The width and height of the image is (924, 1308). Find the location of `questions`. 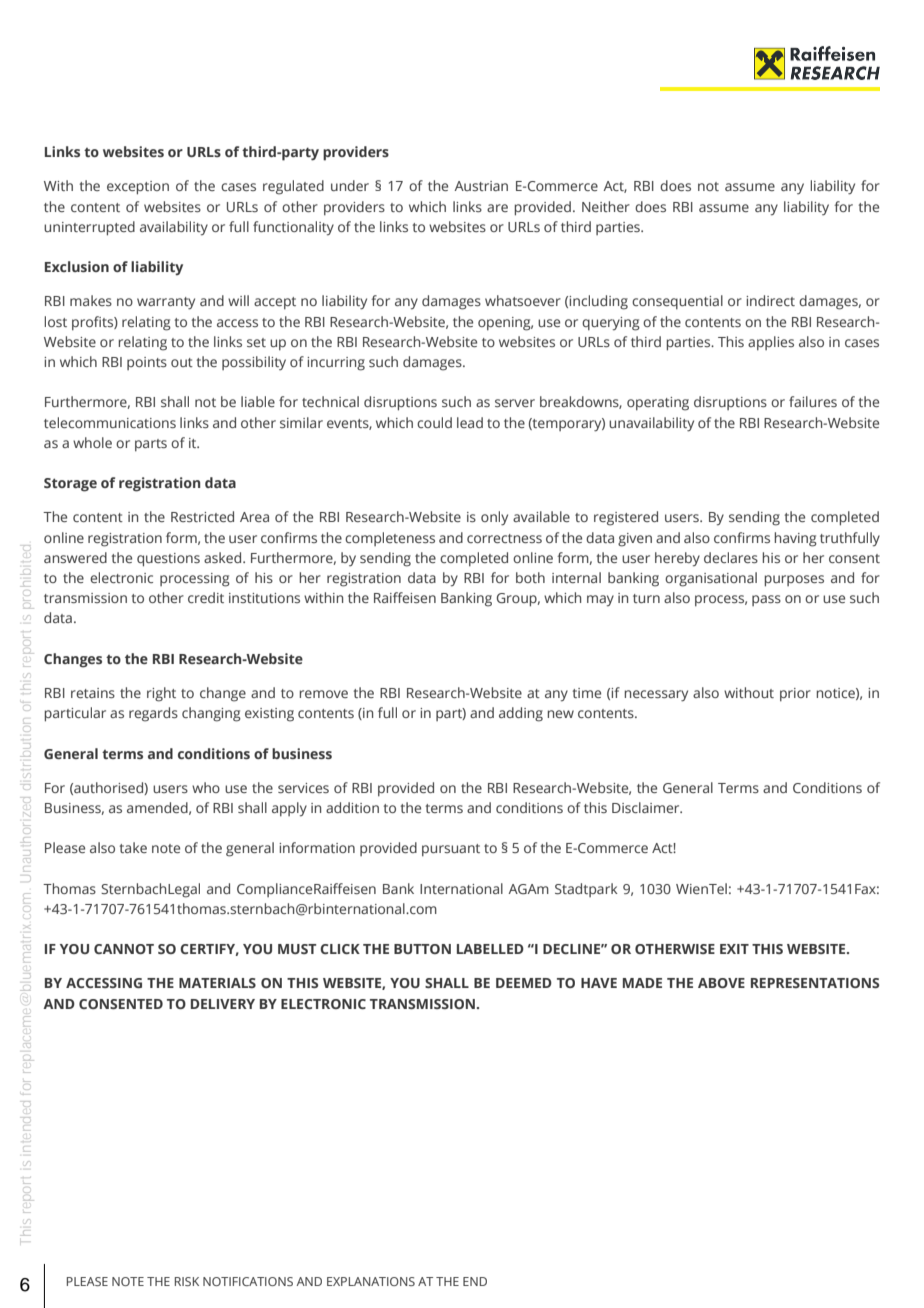

questions is located at coordinates (168, 560).
